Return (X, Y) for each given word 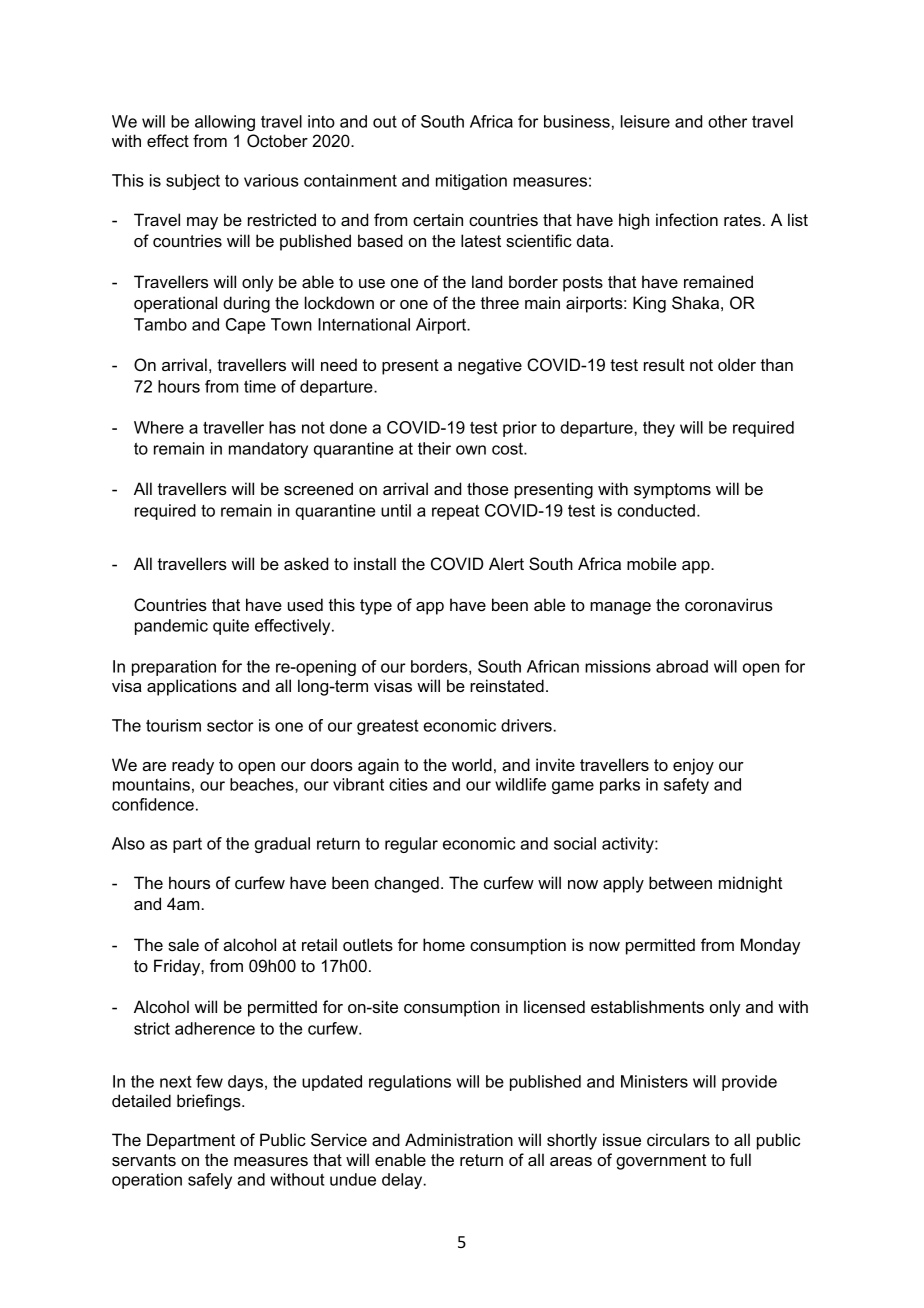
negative (490, 366)
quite (231, 627)
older (737, 364)
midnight (750, 884)
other (727, 121)
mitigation (471, 182)
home (444, 944)
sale (183, 944)
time (260, 386)
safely (210, 1181)
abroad (682, 666)
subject (193, 182)
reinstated (507, 685)
